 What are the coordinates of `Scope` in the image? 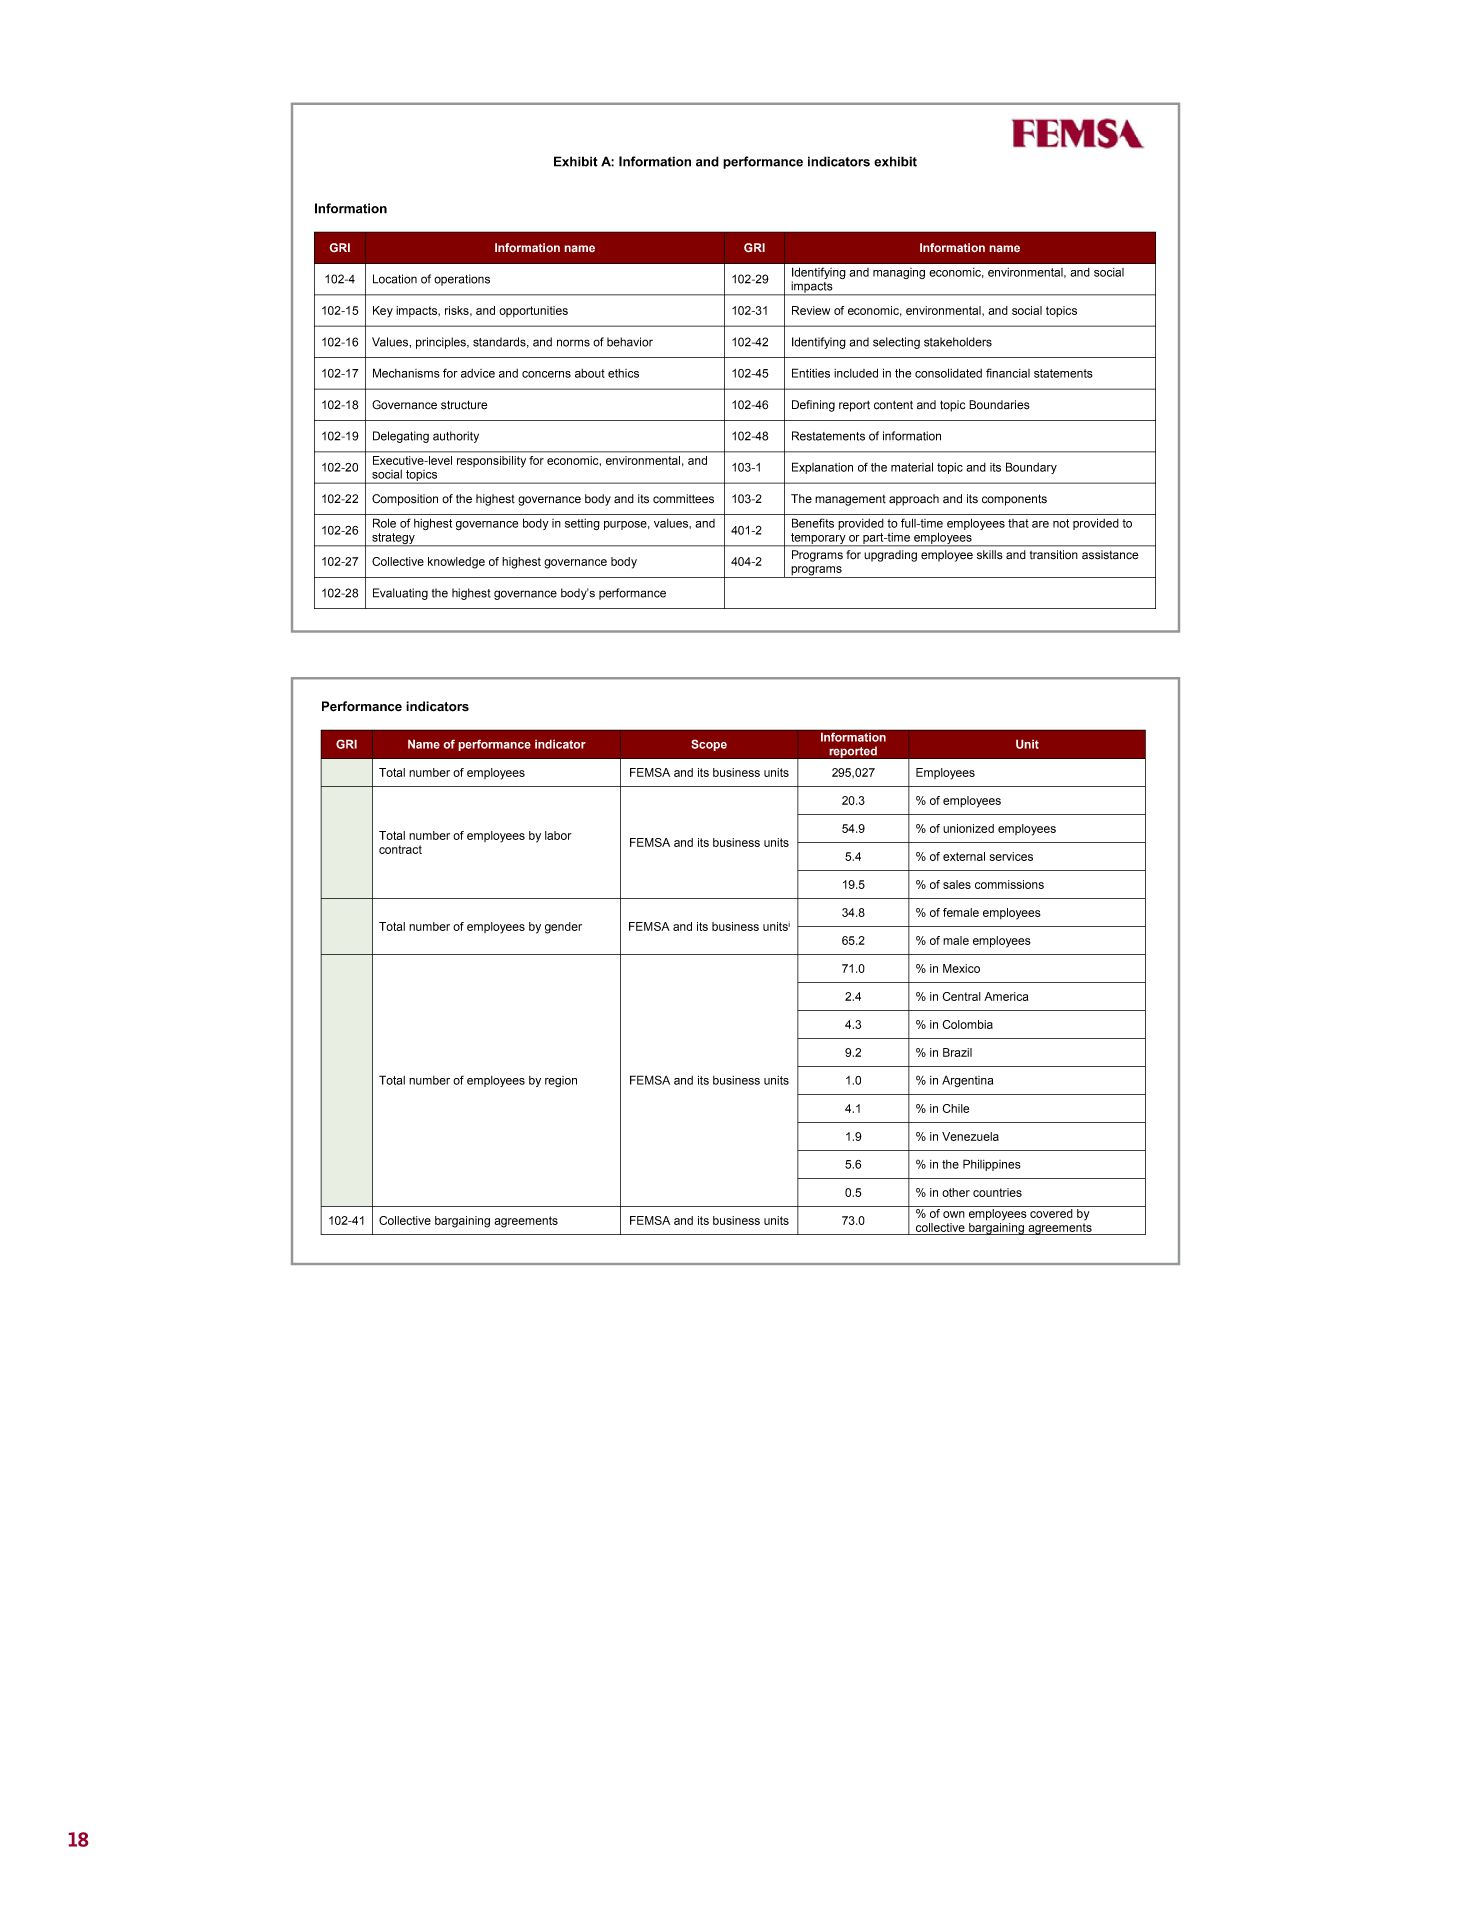 It's located at (709, 745).
